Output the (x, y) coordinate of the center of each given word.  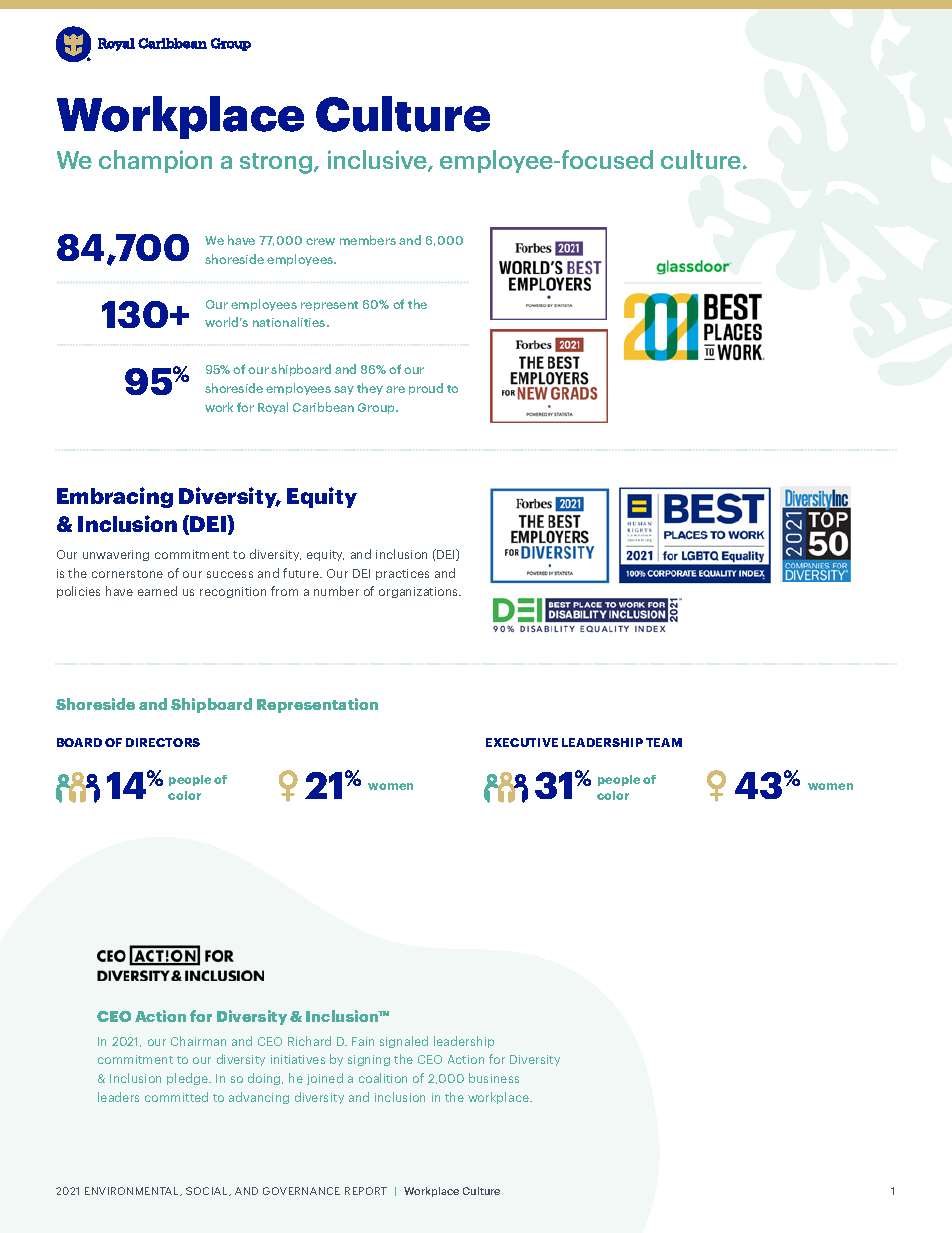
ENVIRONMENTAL (133, 1191)
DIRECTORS (163, 742)
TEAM (664, 742)
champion (155, 161)
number (336, 591)
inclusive (378, 161)
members (368, 240)
